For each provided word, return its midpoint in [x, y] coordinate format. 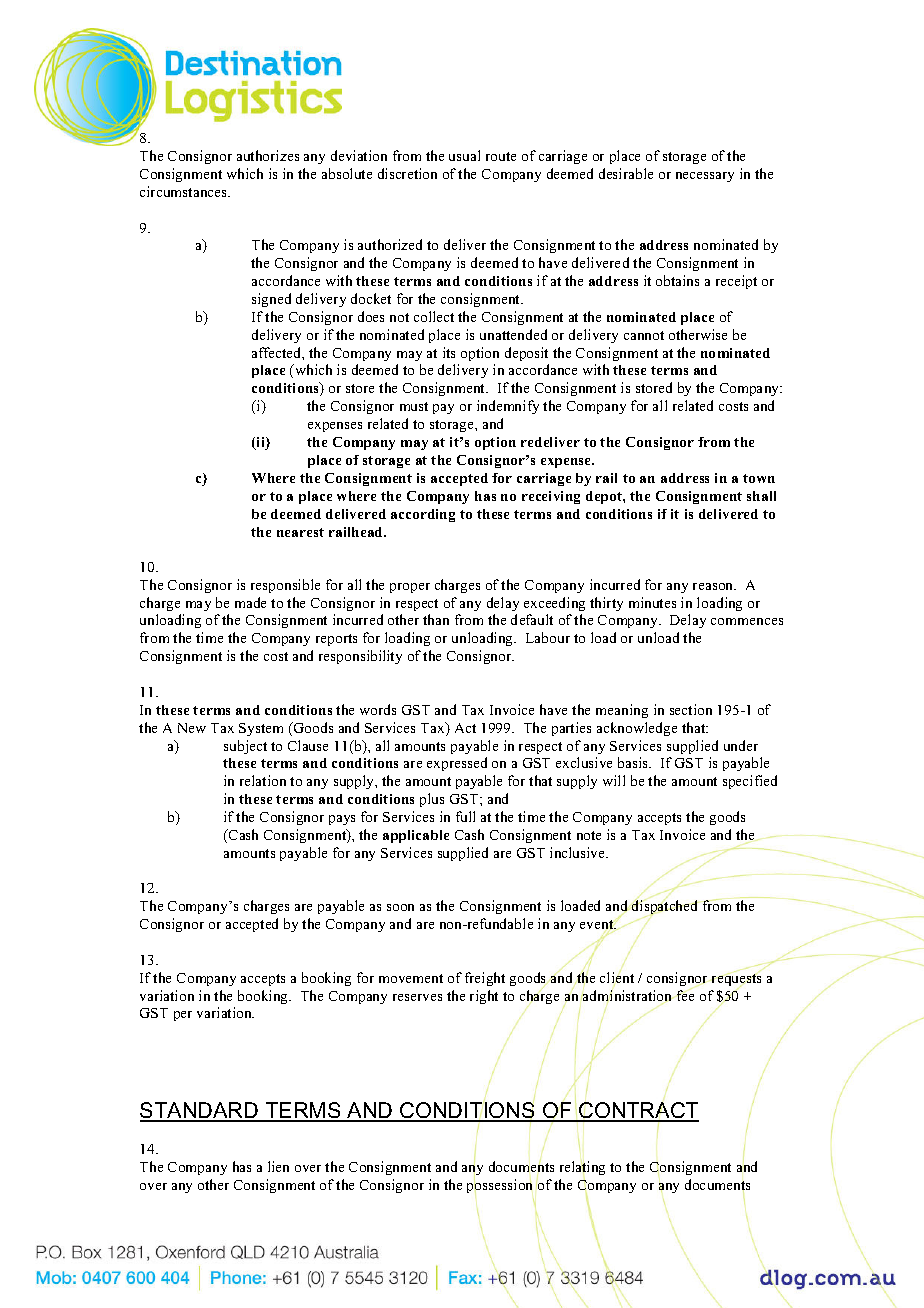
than [436, 619]
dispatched [665, 908]
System [261, 729]
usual [464, 155]
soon [400, 907]
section [691, 709]
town [759, 478]
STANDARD [200, 1111]
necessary [705, 177]
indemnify [508, 407]
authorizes [268, 155]
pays [342, 820]
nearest [300, 532]
